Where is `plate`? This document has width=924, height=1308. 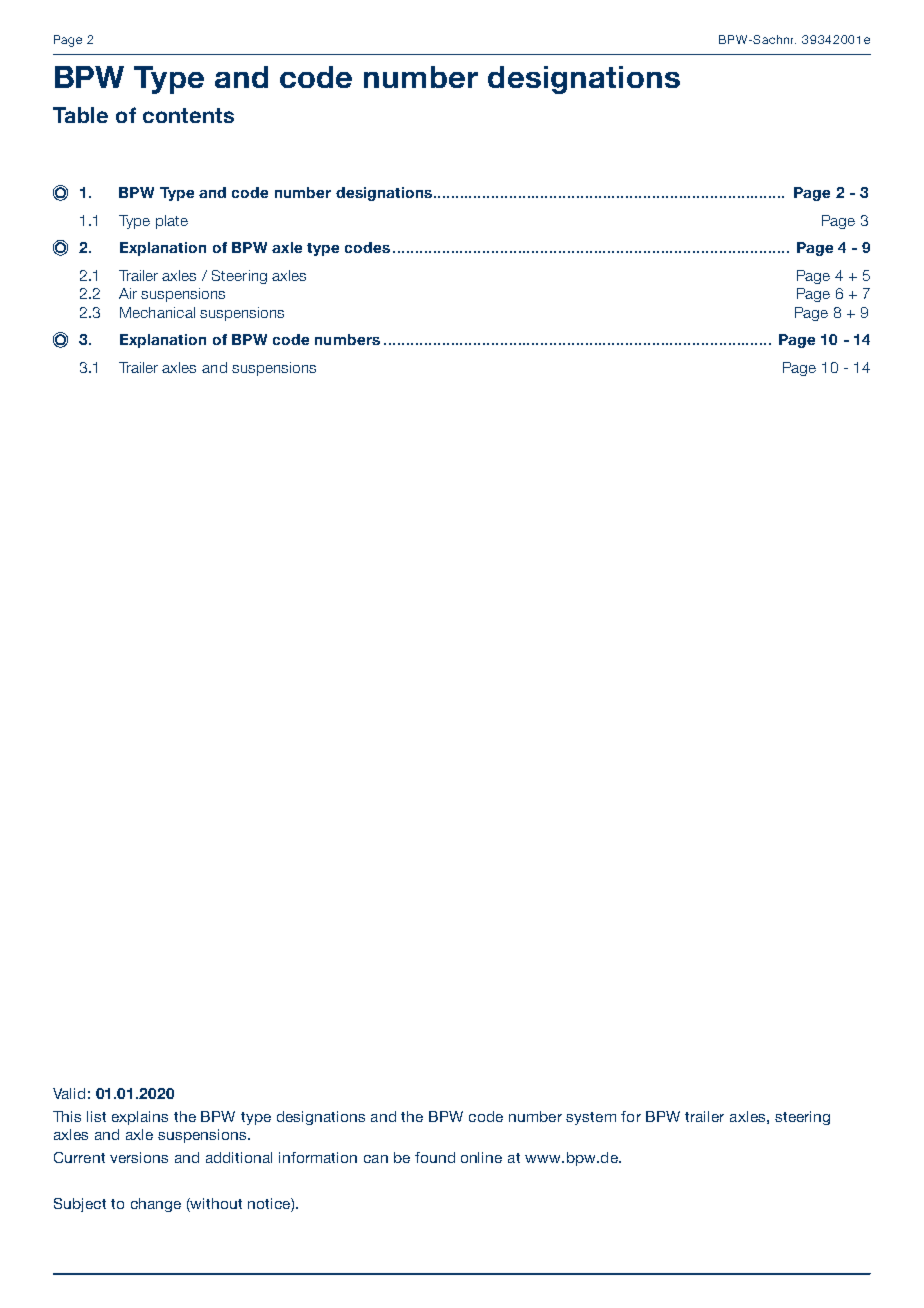 plate is located at coordinates (172, 222).
